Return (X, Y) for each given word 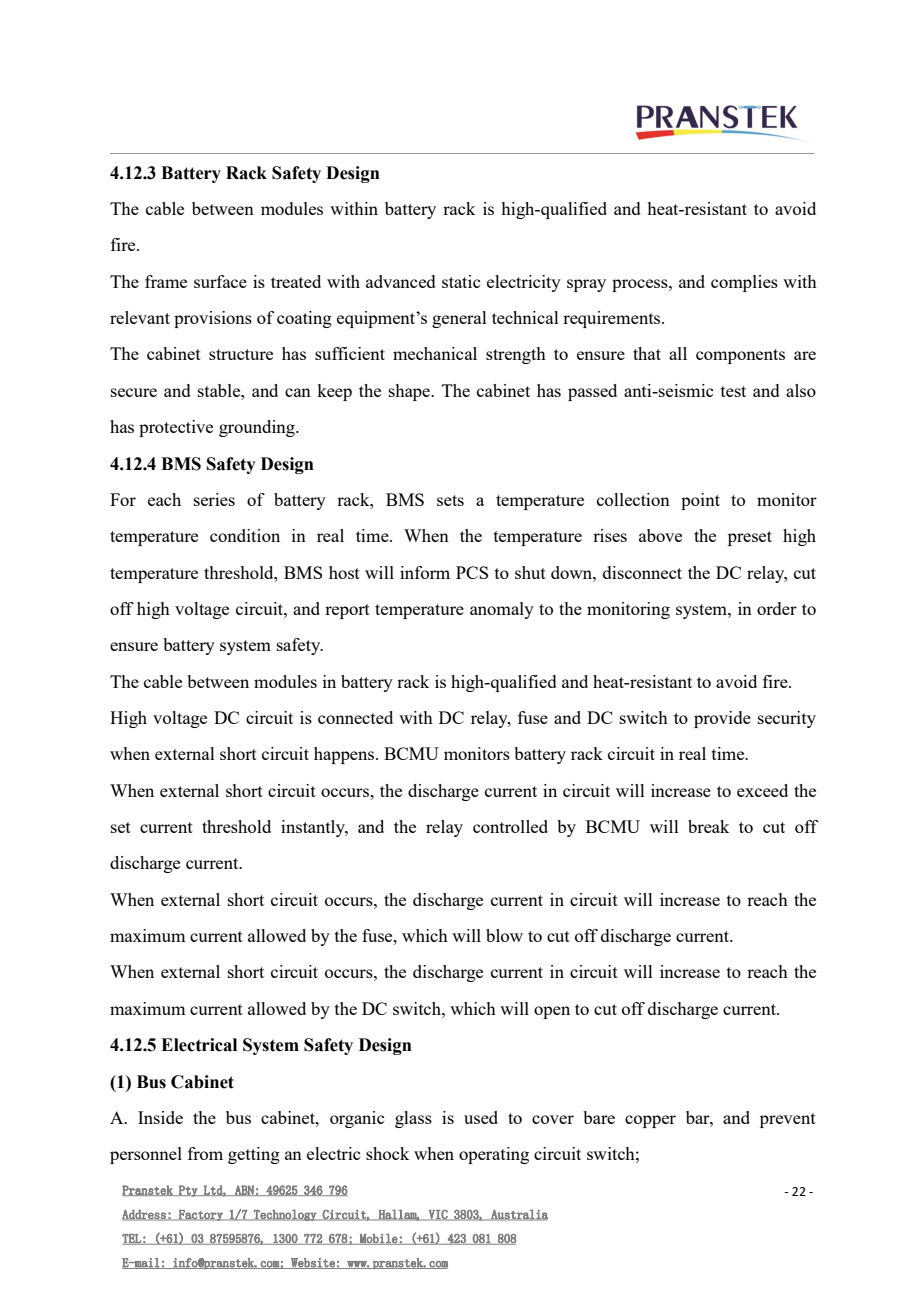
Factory (201, 1215)
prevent (788, 1120)
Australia (518, 1215)
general (459, 319)
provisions (213, 319)
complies (744, 283)
